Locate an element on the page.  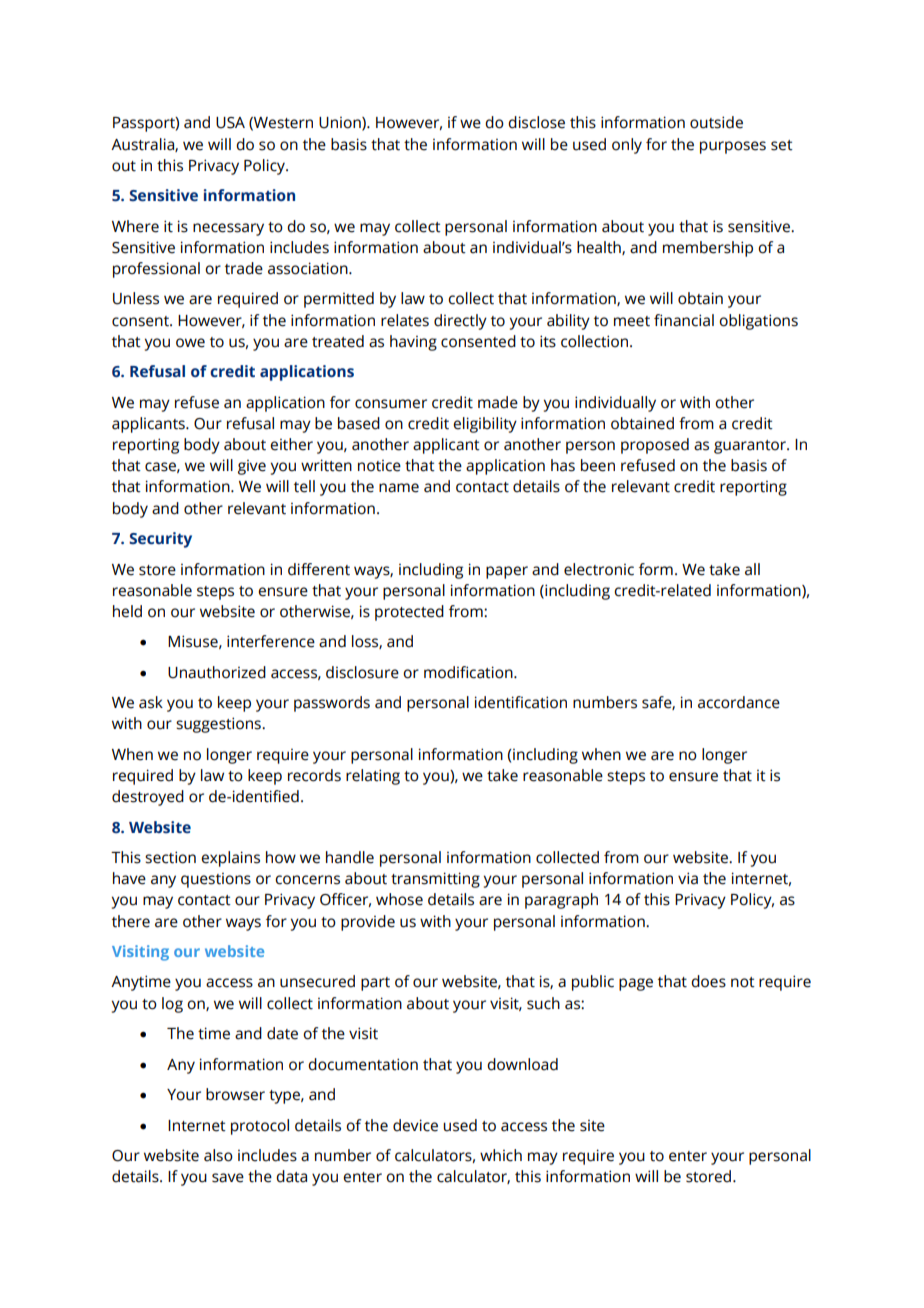
disclose is located at coordinates (536, 122).
